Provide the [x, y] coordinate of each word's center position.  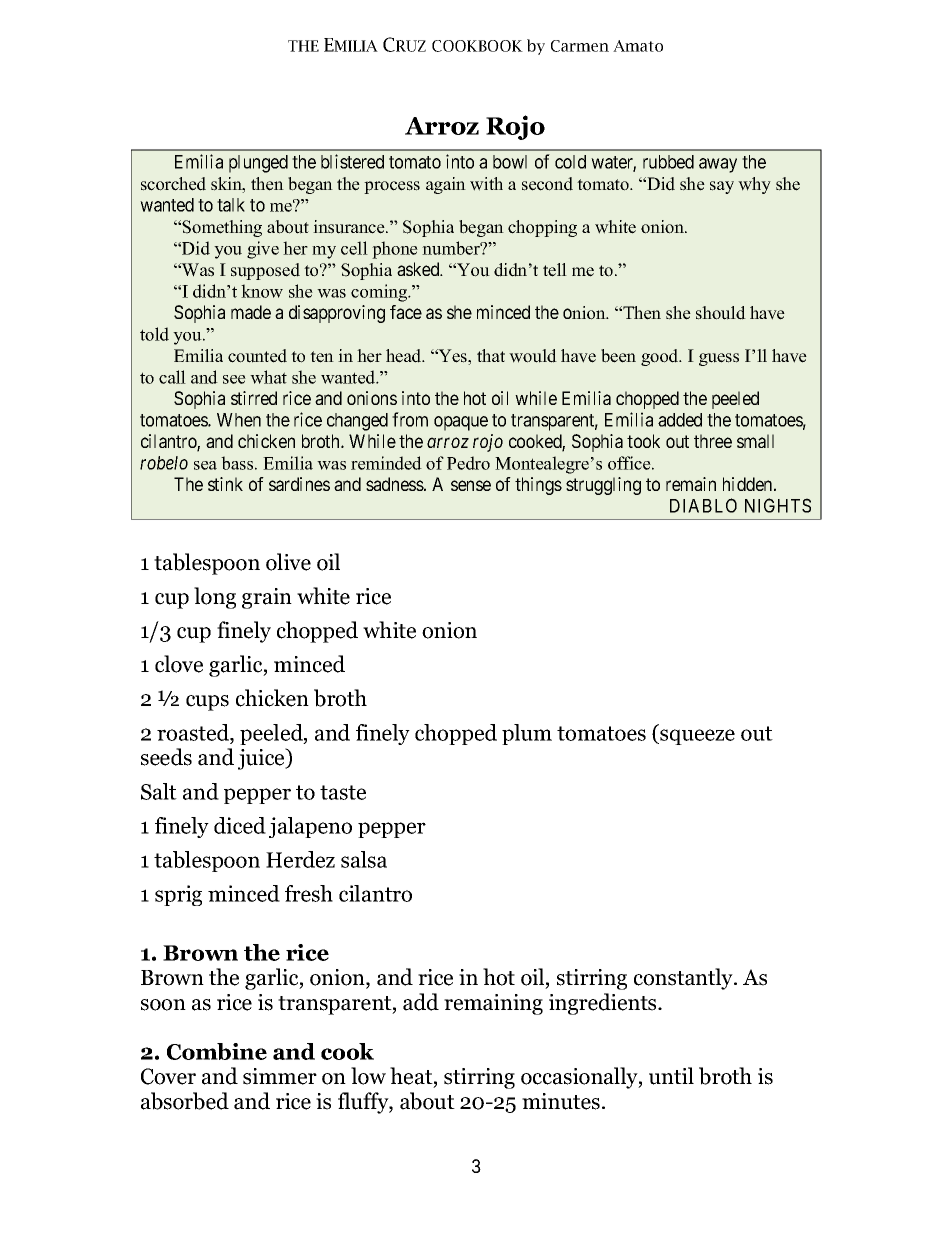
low [368, 1076]
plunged [258, 164]
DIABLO [703, 505]
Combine [217, 1051]
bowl [510, 162]
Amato [638, 46]
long [215, 598]
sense [471, 485]
